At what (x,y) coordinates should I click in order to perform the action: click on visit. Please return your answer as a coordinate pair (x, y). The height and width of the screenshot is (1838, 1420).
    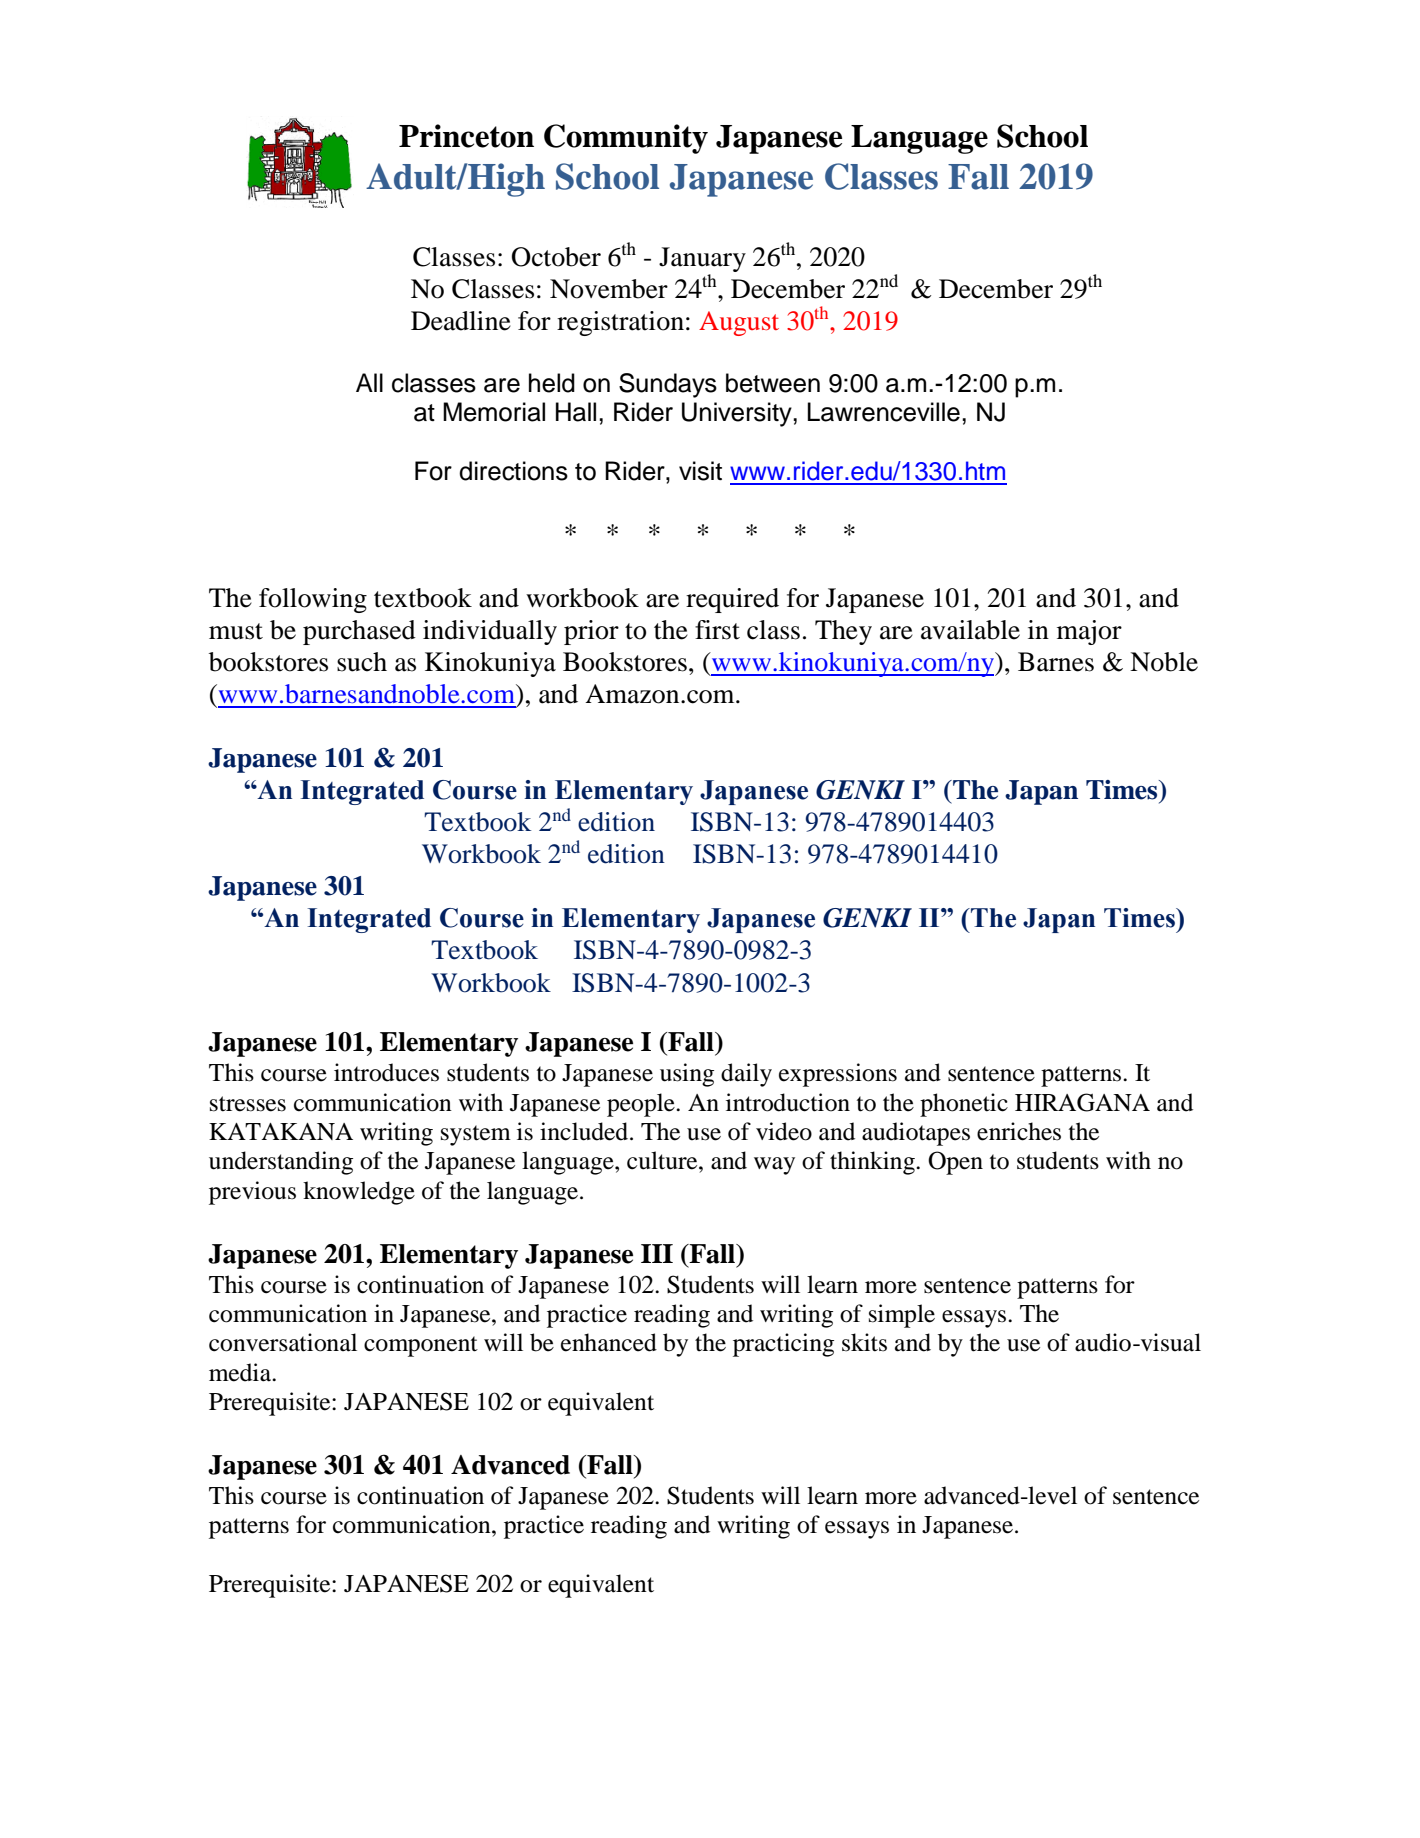
    Looking at the image, I should click on (700, 471).
